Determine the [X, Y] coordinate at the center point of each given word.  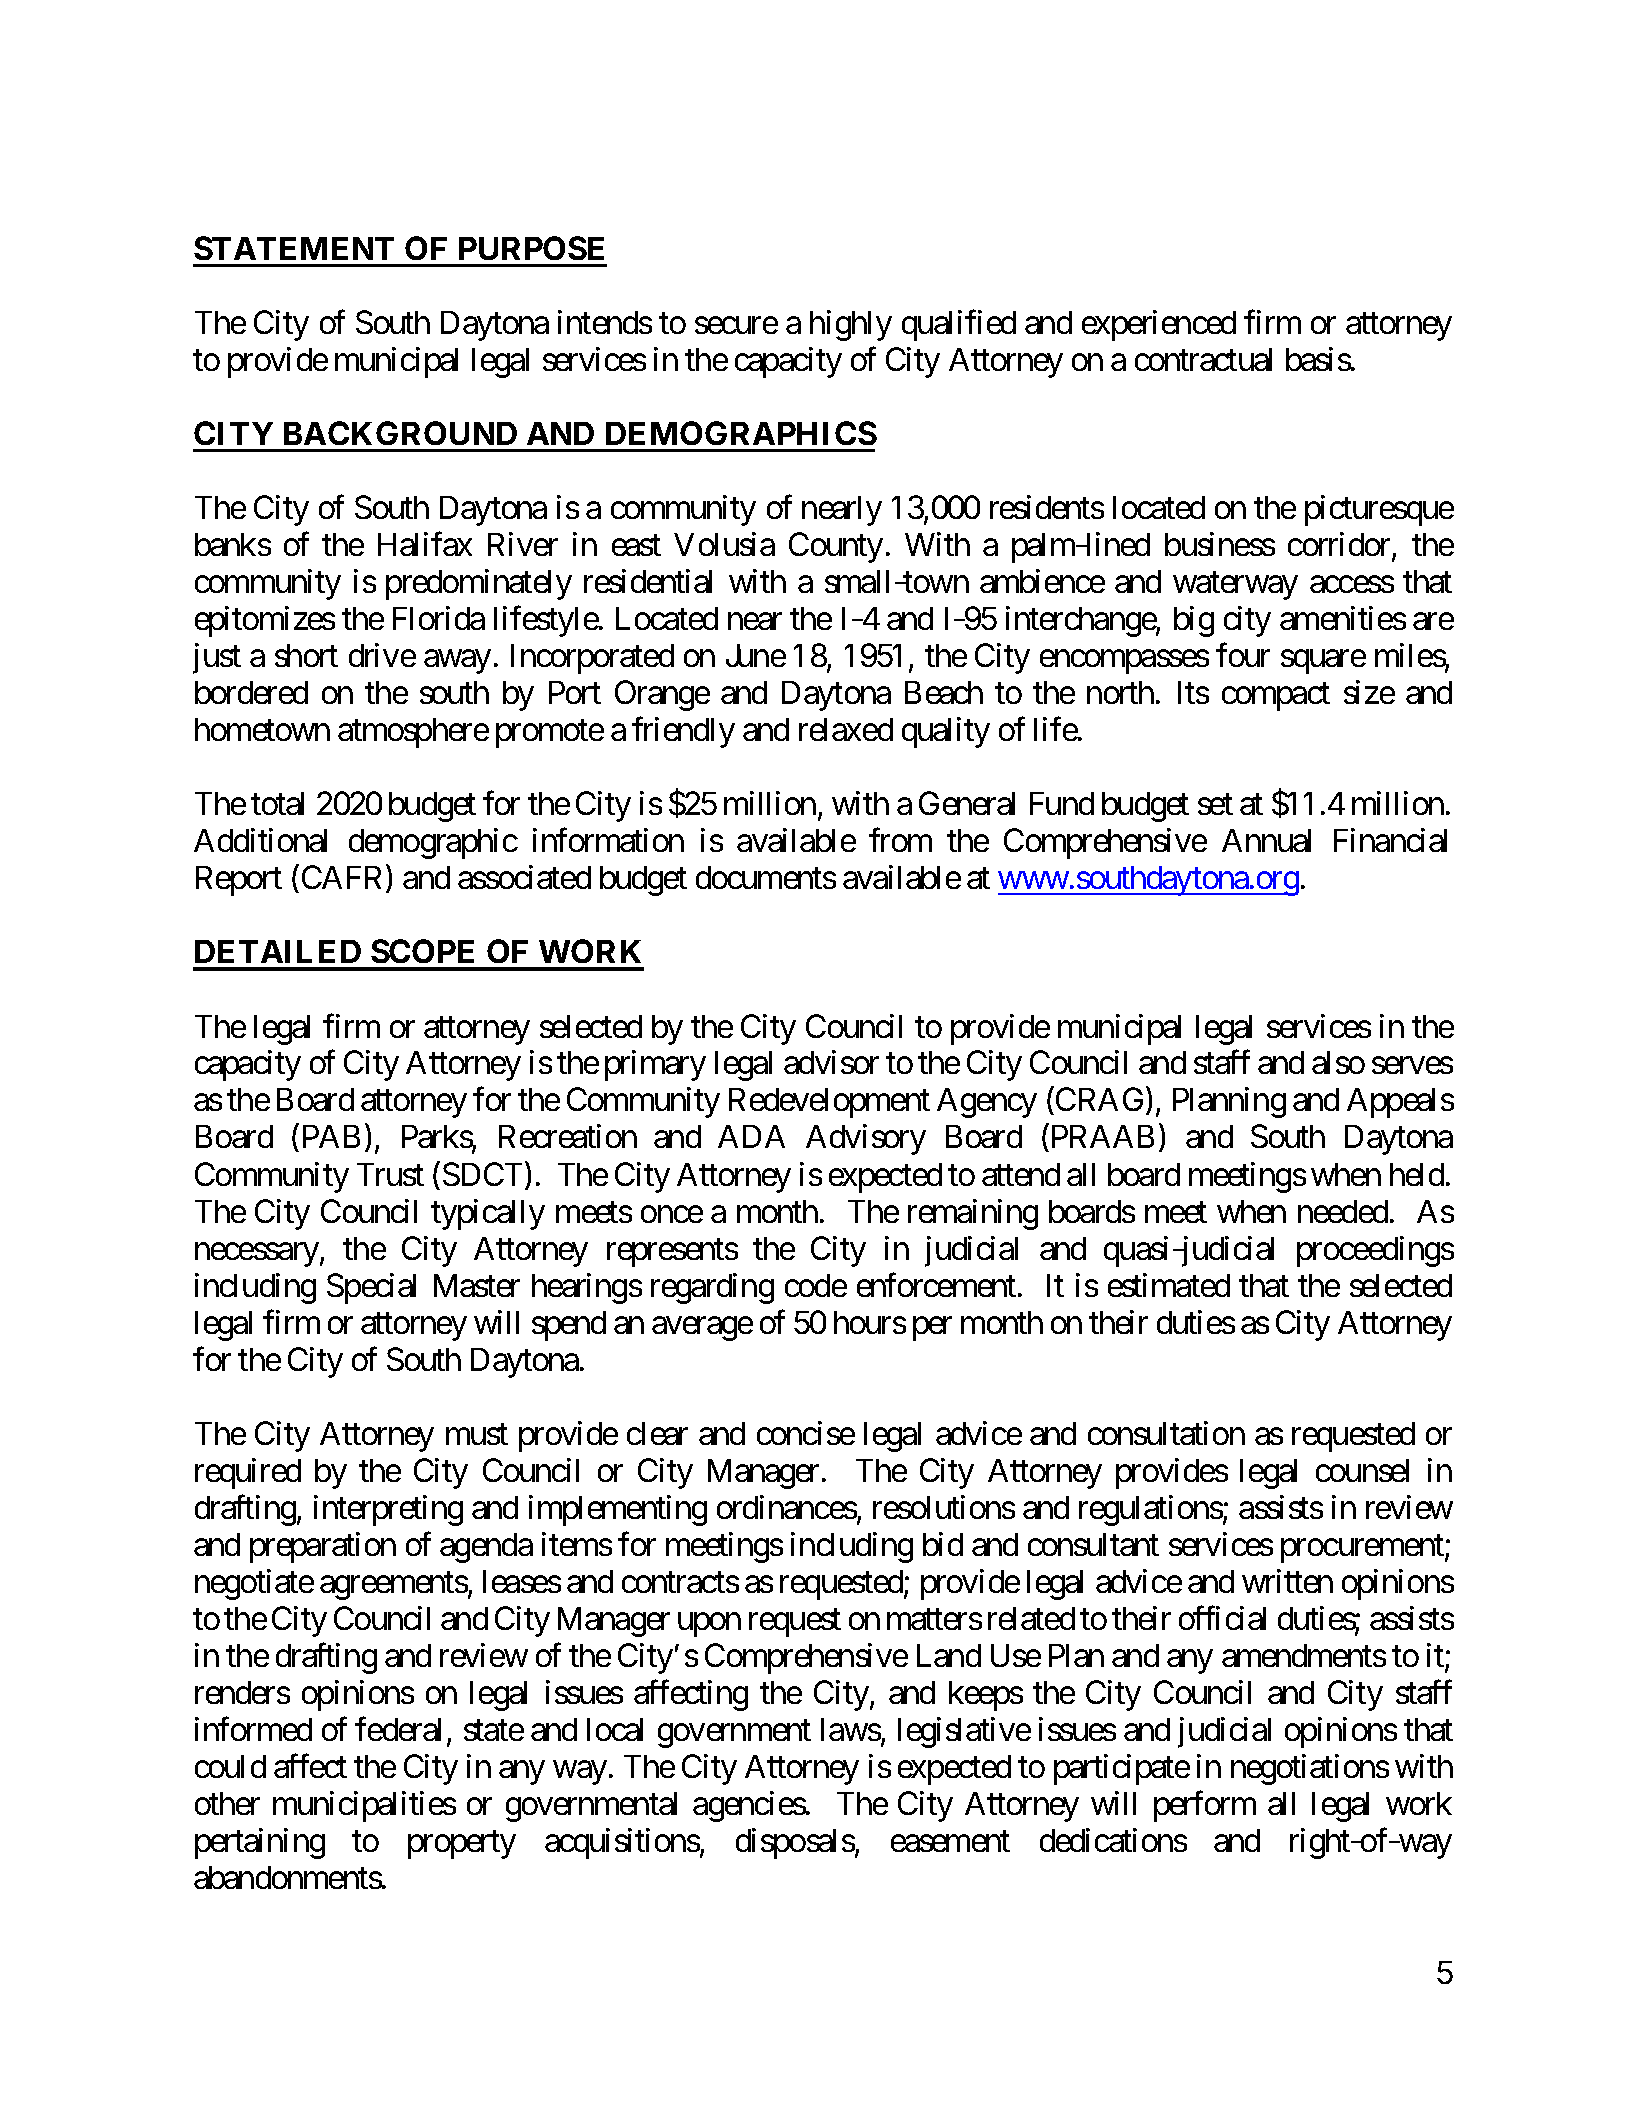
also [1338, 1062]
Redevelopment [829, 1103]
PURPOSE [531, 248]
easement [950, 1842]
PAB [331, 1136]
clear [657, 1433]
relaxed [846, 729]
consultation [1166, 1433]
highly [851, 325]
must [477, 1434]
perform [1205, 1806]
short [306, 655]
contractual [1203, 359]
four [1243, 655]
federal [398, 1729]
